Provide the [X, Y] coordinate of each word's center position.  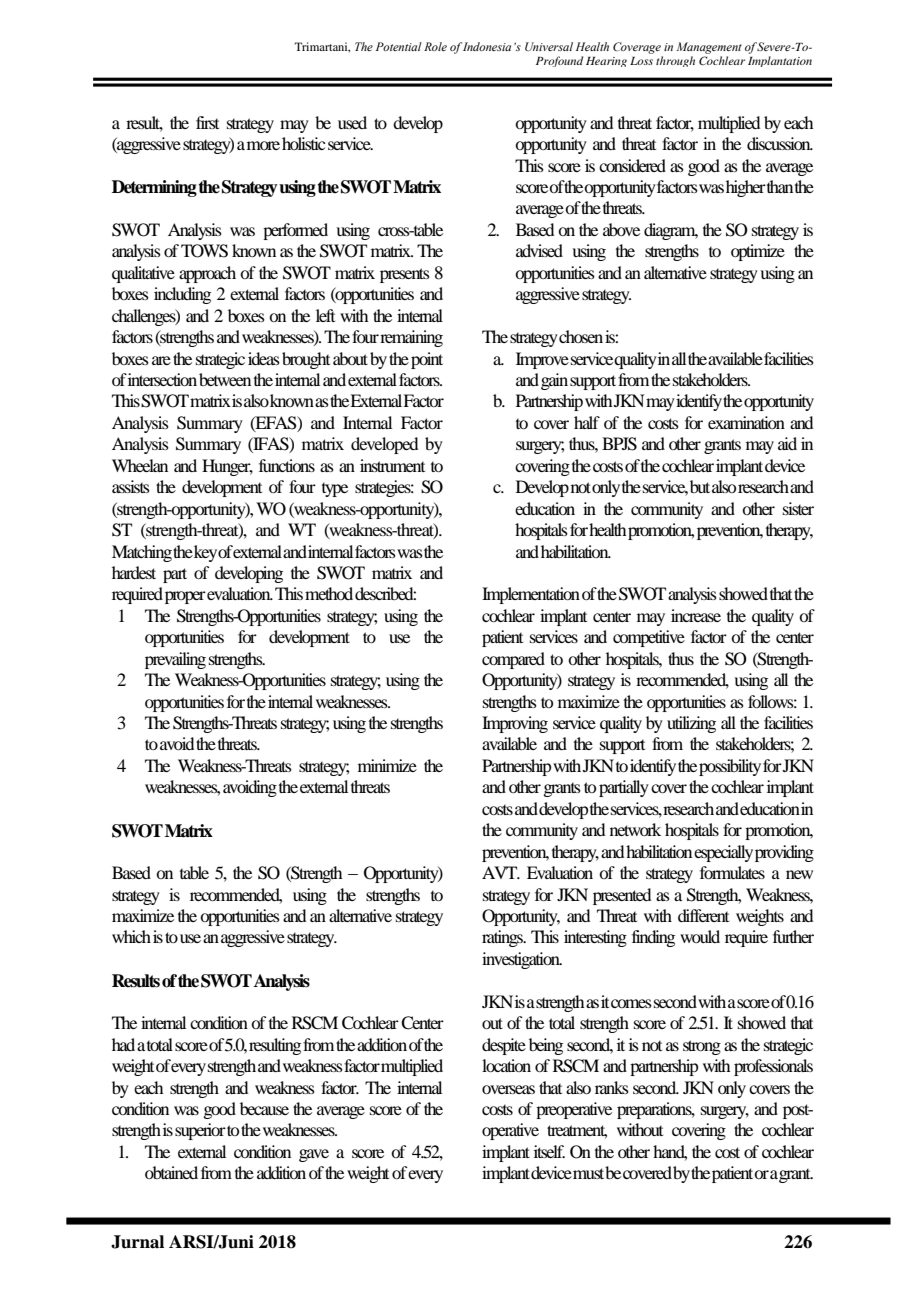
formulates [732, 872]
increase [696, 615]
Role [435, 46]
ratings [504, 938]
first [207, 122]
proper [185, 597]
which [131, 936]
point [427, 360]
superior [200, 1131]
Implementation [531, 595]
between [225, 379]
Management [709, 48]
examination [746, 422]
